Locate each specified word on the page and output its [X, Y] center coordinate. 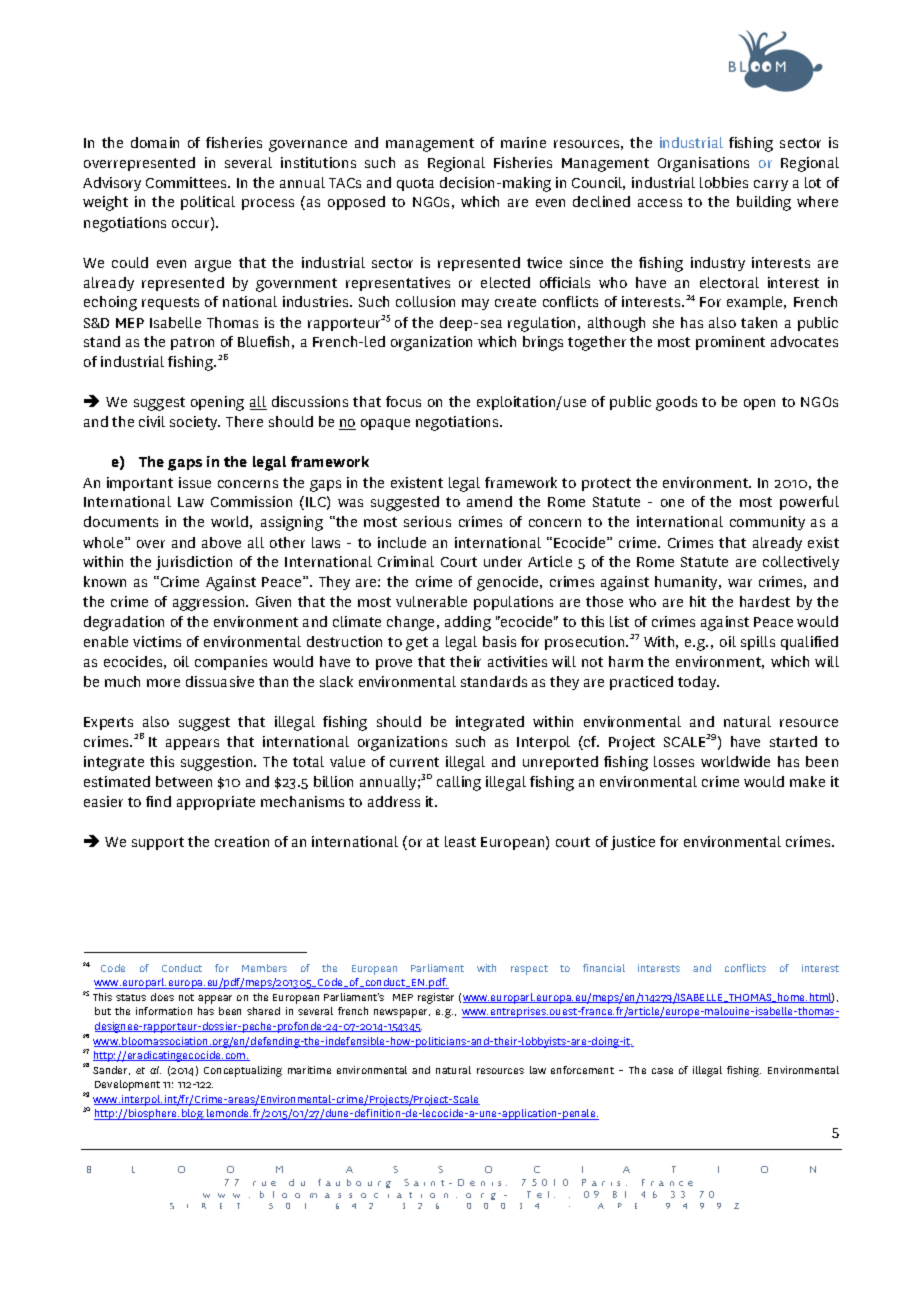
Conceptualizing [243, 1071]
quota [415, 184]
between [184, 781]
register [436, 998]
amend [489, 501]
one [672, 503]
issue [195, 482]
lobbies [724, 182]
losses [674, 761]
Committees [188, 182]
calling [459, 783]
